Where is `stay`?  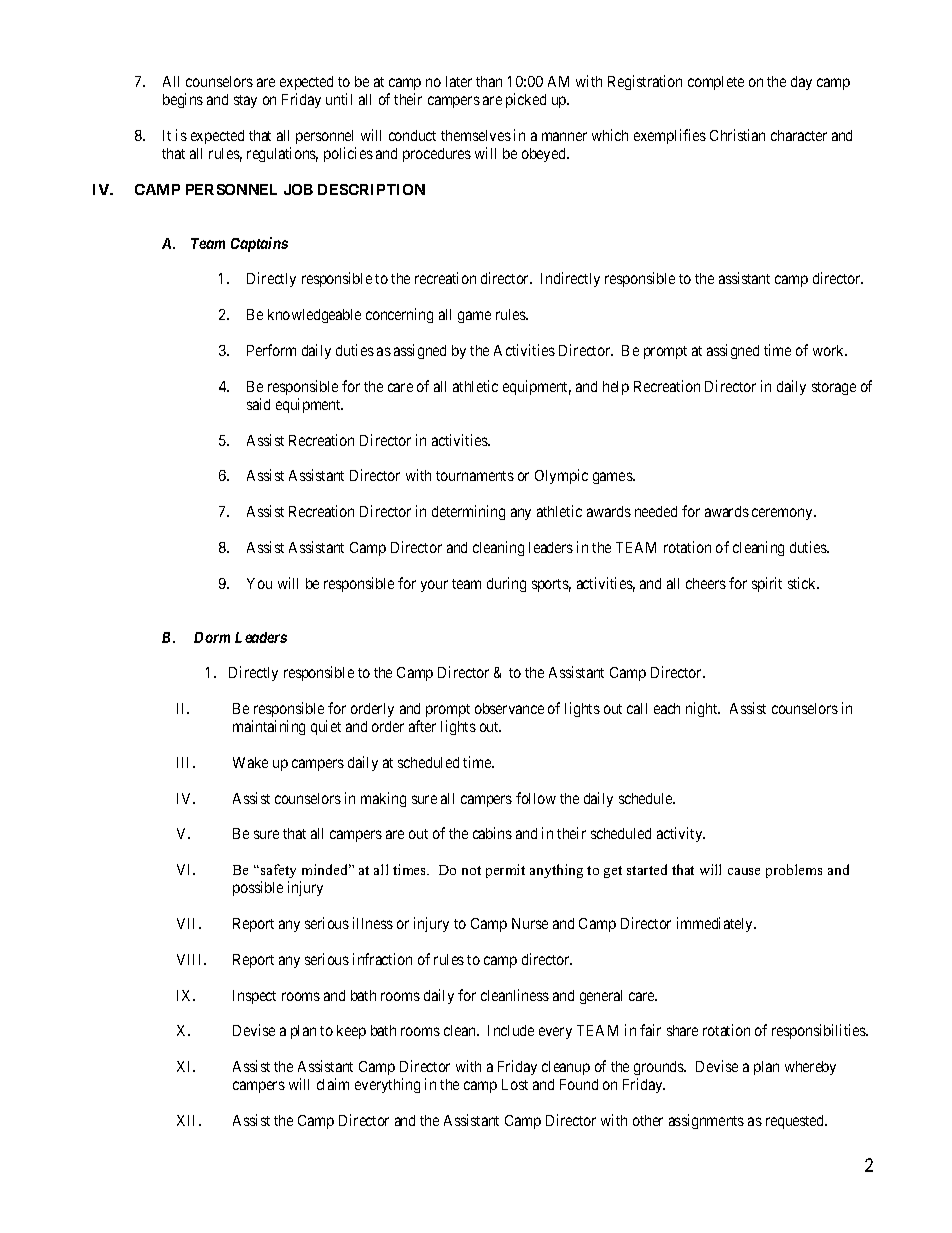 stay is located at coordinates (245, 101).
